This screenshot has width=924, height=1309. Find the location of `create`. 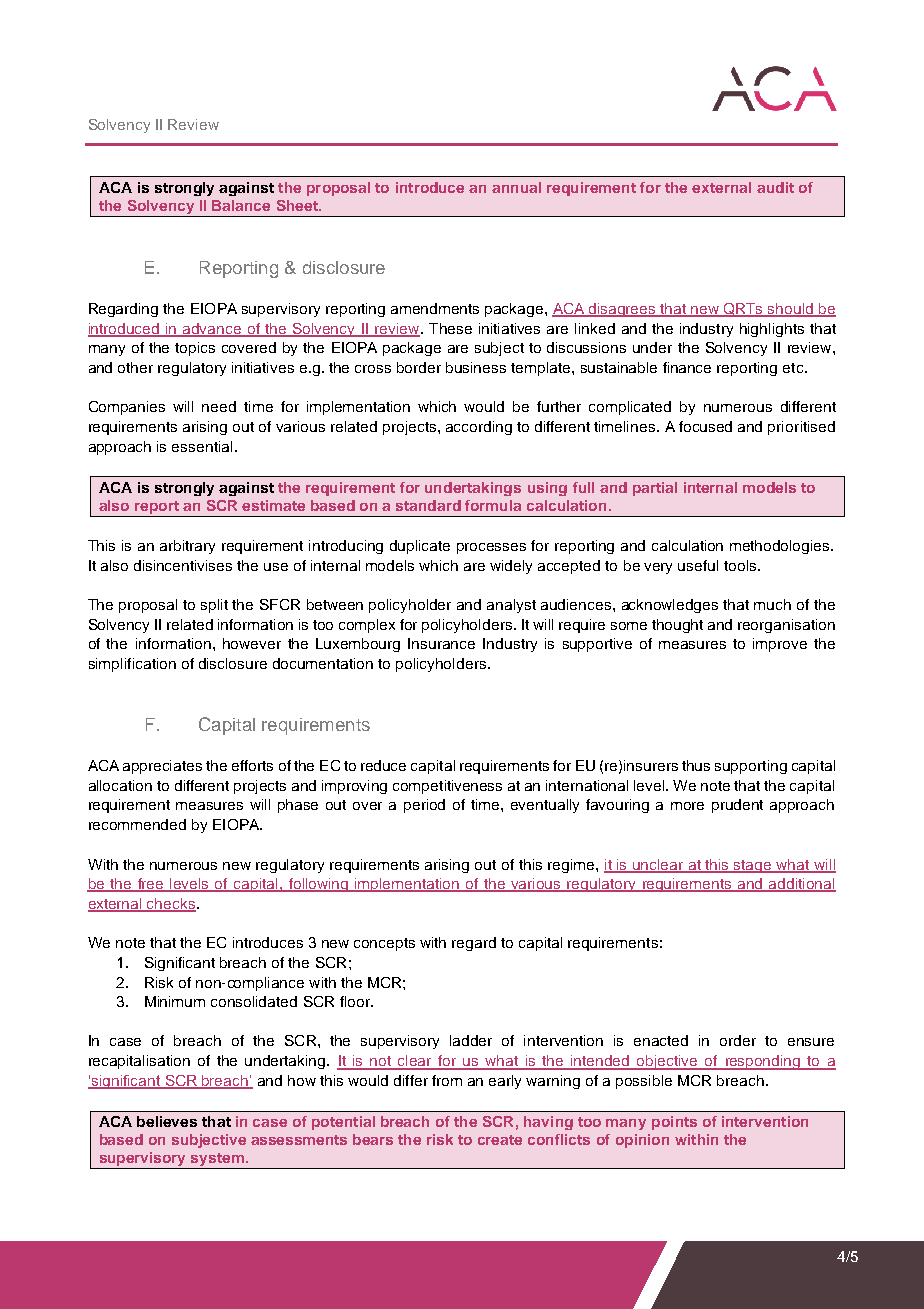

create is located at coordinates (500, 1140).
